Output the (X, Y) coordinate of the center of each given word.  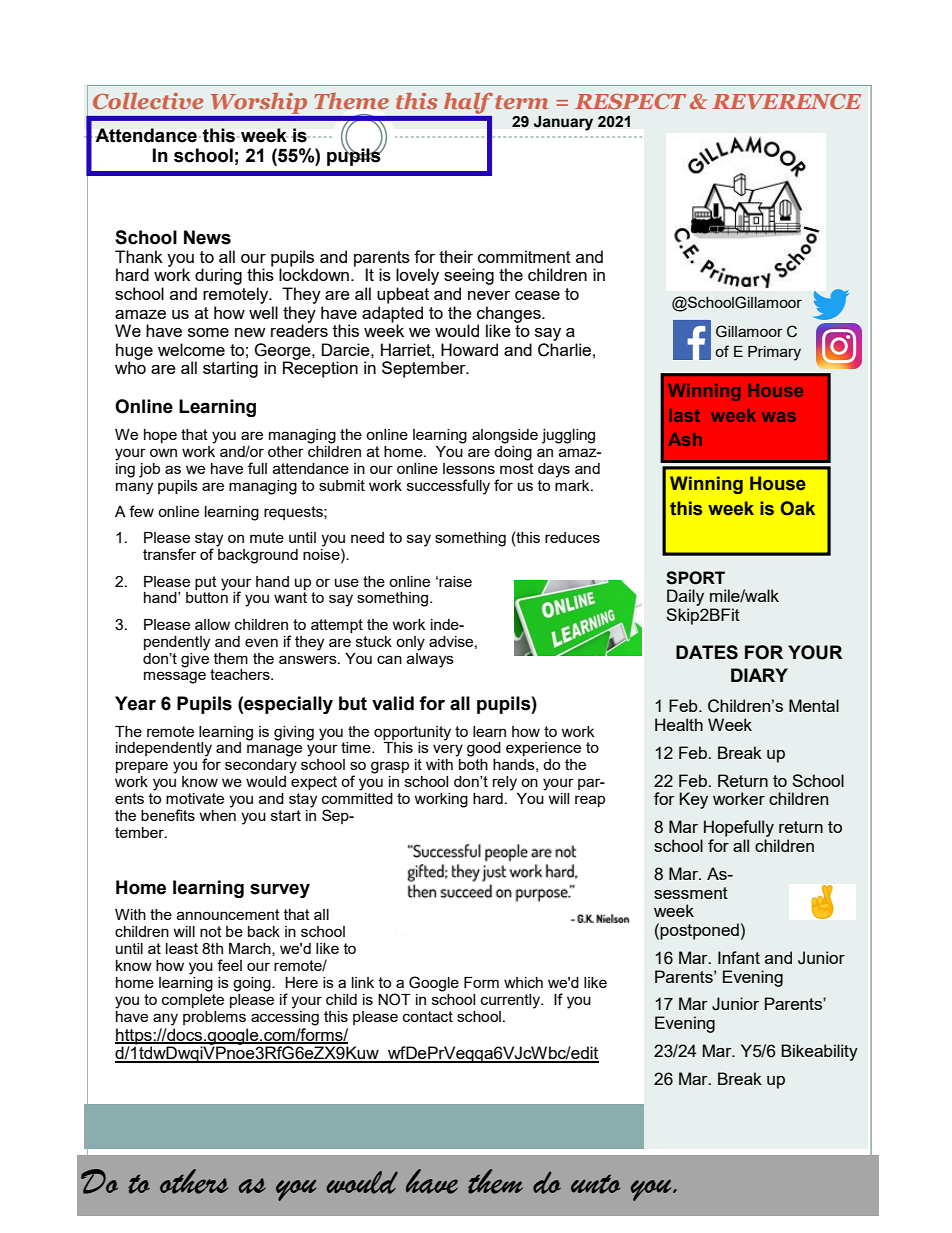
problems (214, 1018)
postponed (699, 931)
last (684, 415)
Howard (469, 349)
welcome (191, 349)
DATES (707, 652)
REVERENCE (786, 101)
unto (596, 1184)
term (521, 102)
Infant (739, 957)
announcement (228, 914)
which (523, 982)
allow (212, 624)
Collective (148, 101)
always (430, 659)
